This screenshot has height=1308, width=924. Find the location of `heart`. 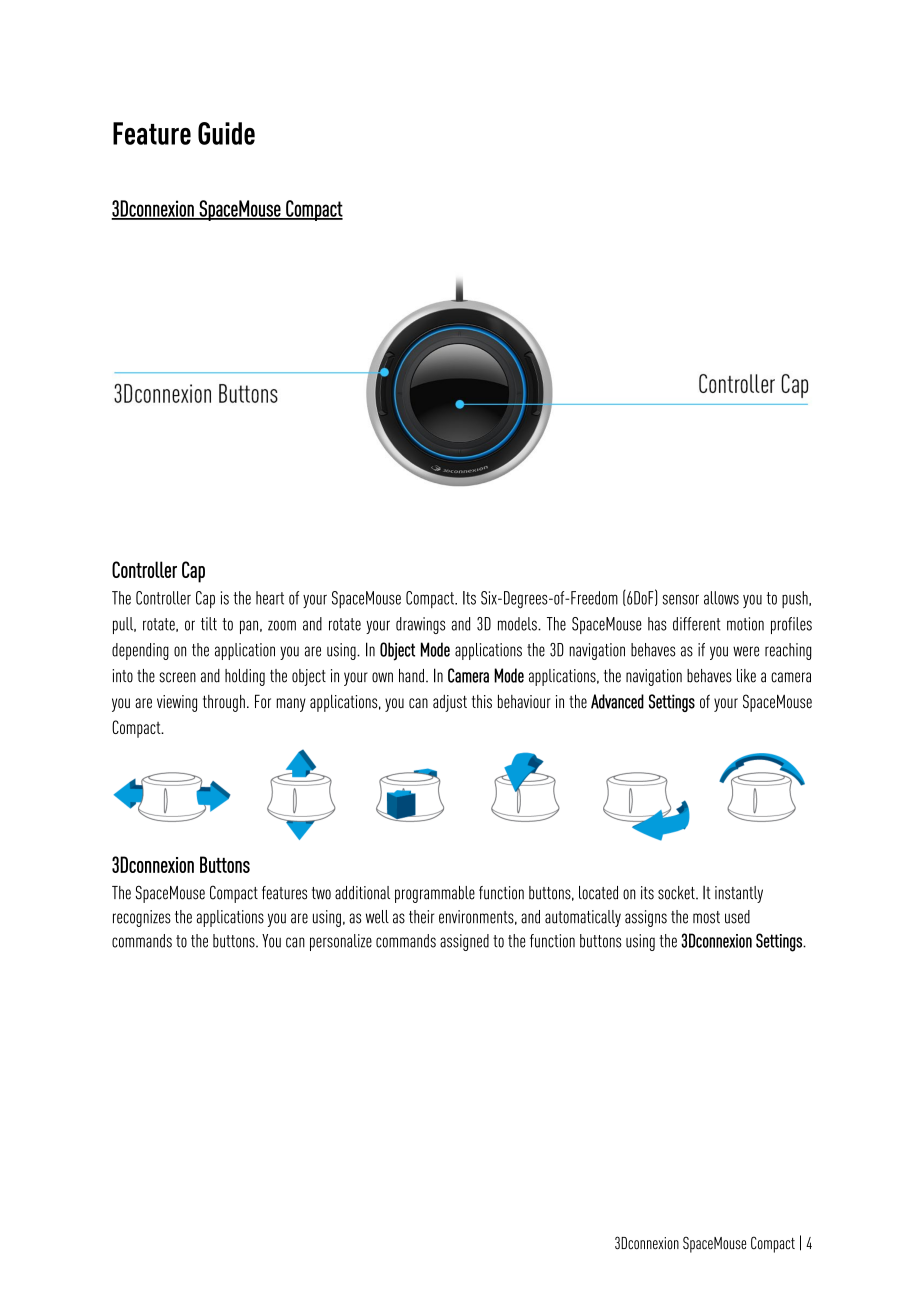

heart is located at coordinates (270, 598).
